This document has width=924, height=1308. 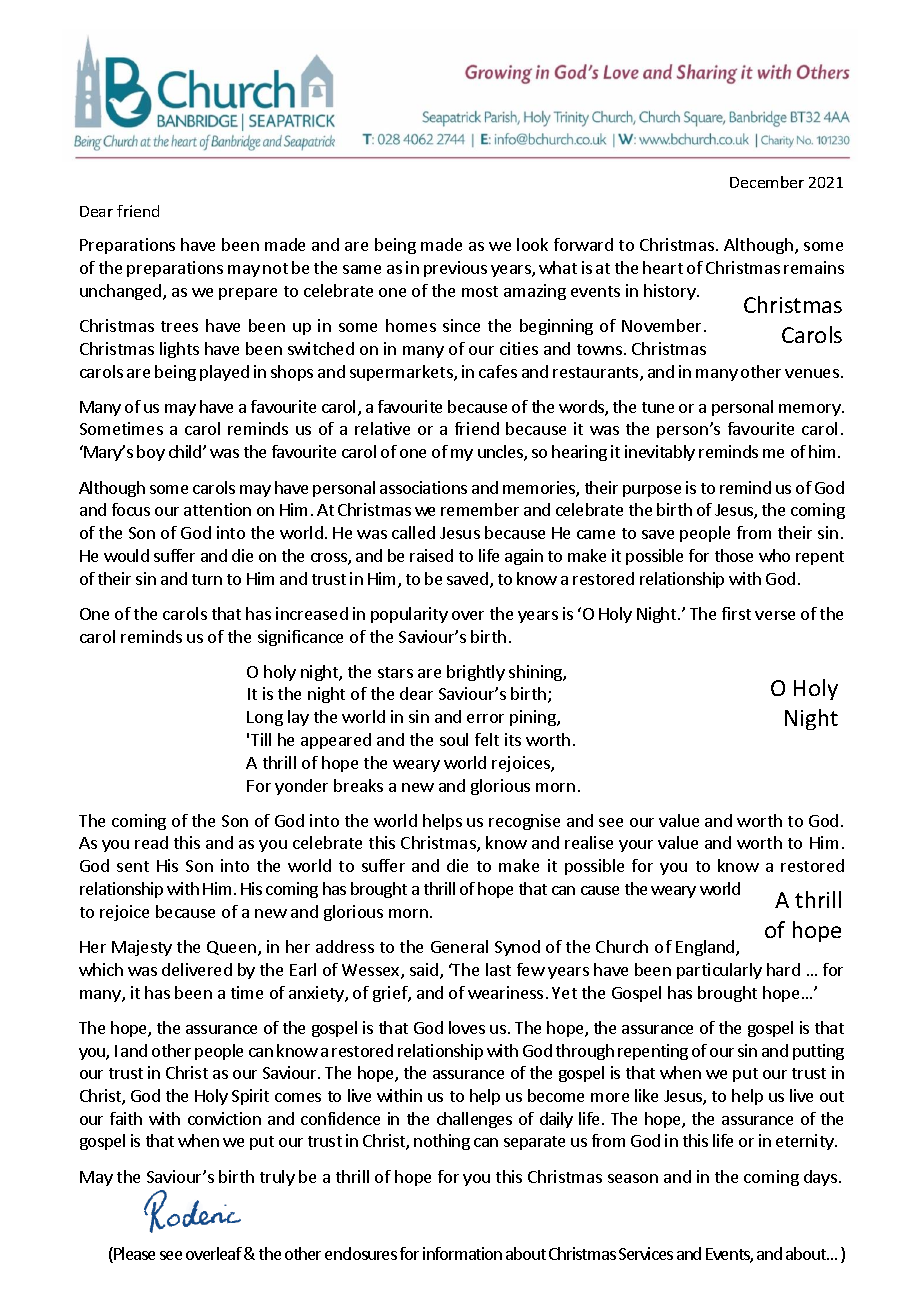 I want to click on prepare, so click(x=248, y=294).
